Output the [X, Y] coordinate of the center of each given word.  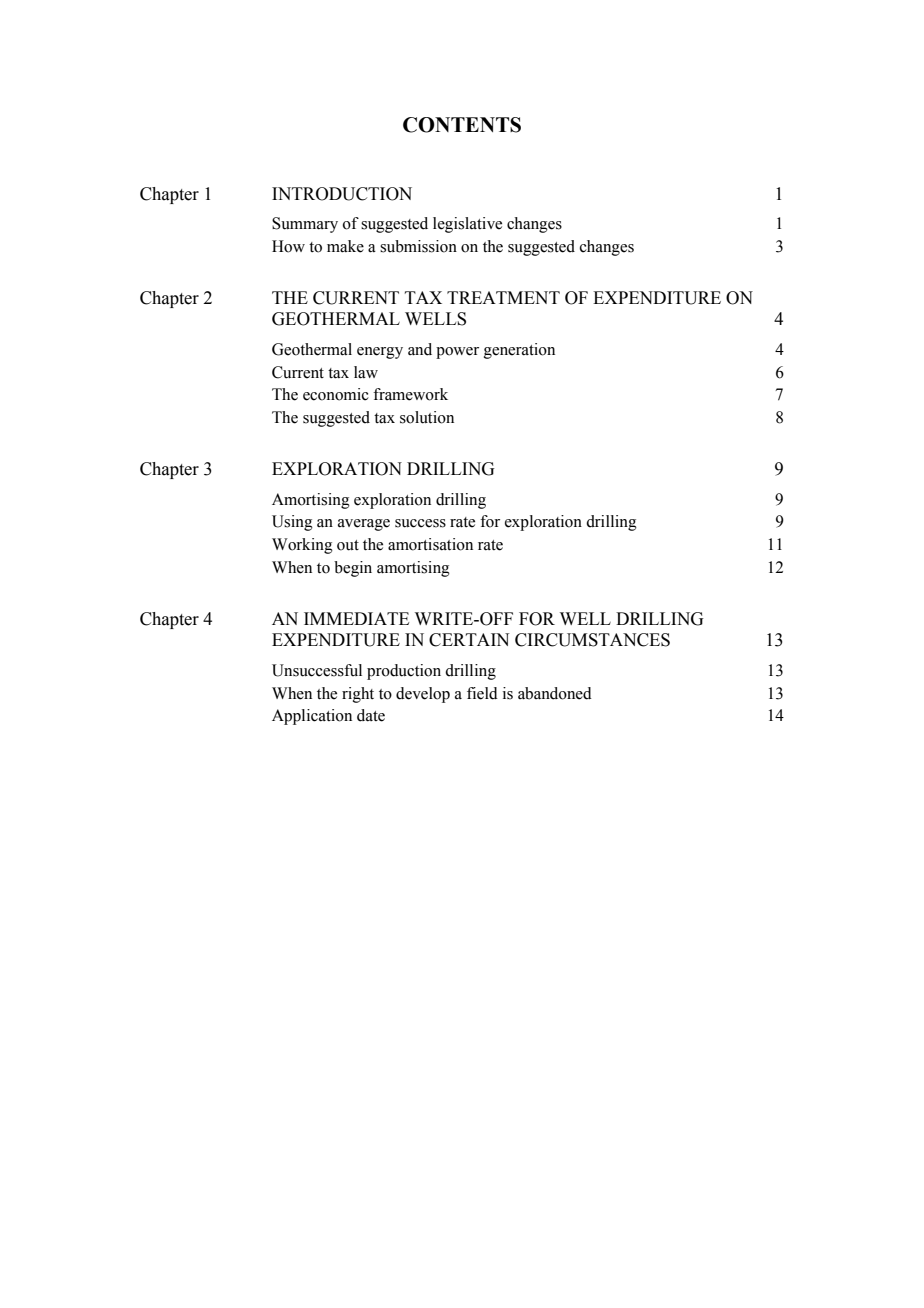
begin [353, 569]
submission [418, 246]
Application [312, 717]
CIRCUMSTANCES [592, 640]
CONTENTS [462, 125]
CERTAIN [469, 640]
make [345, 246]
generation [519, 351]
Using [292, 523]
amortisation [430, 544]
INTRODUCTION [342, 194]
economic [336, 394]
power [457, 353]
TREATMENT [503, 297]
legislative [467, 225]
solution [427, 417]
